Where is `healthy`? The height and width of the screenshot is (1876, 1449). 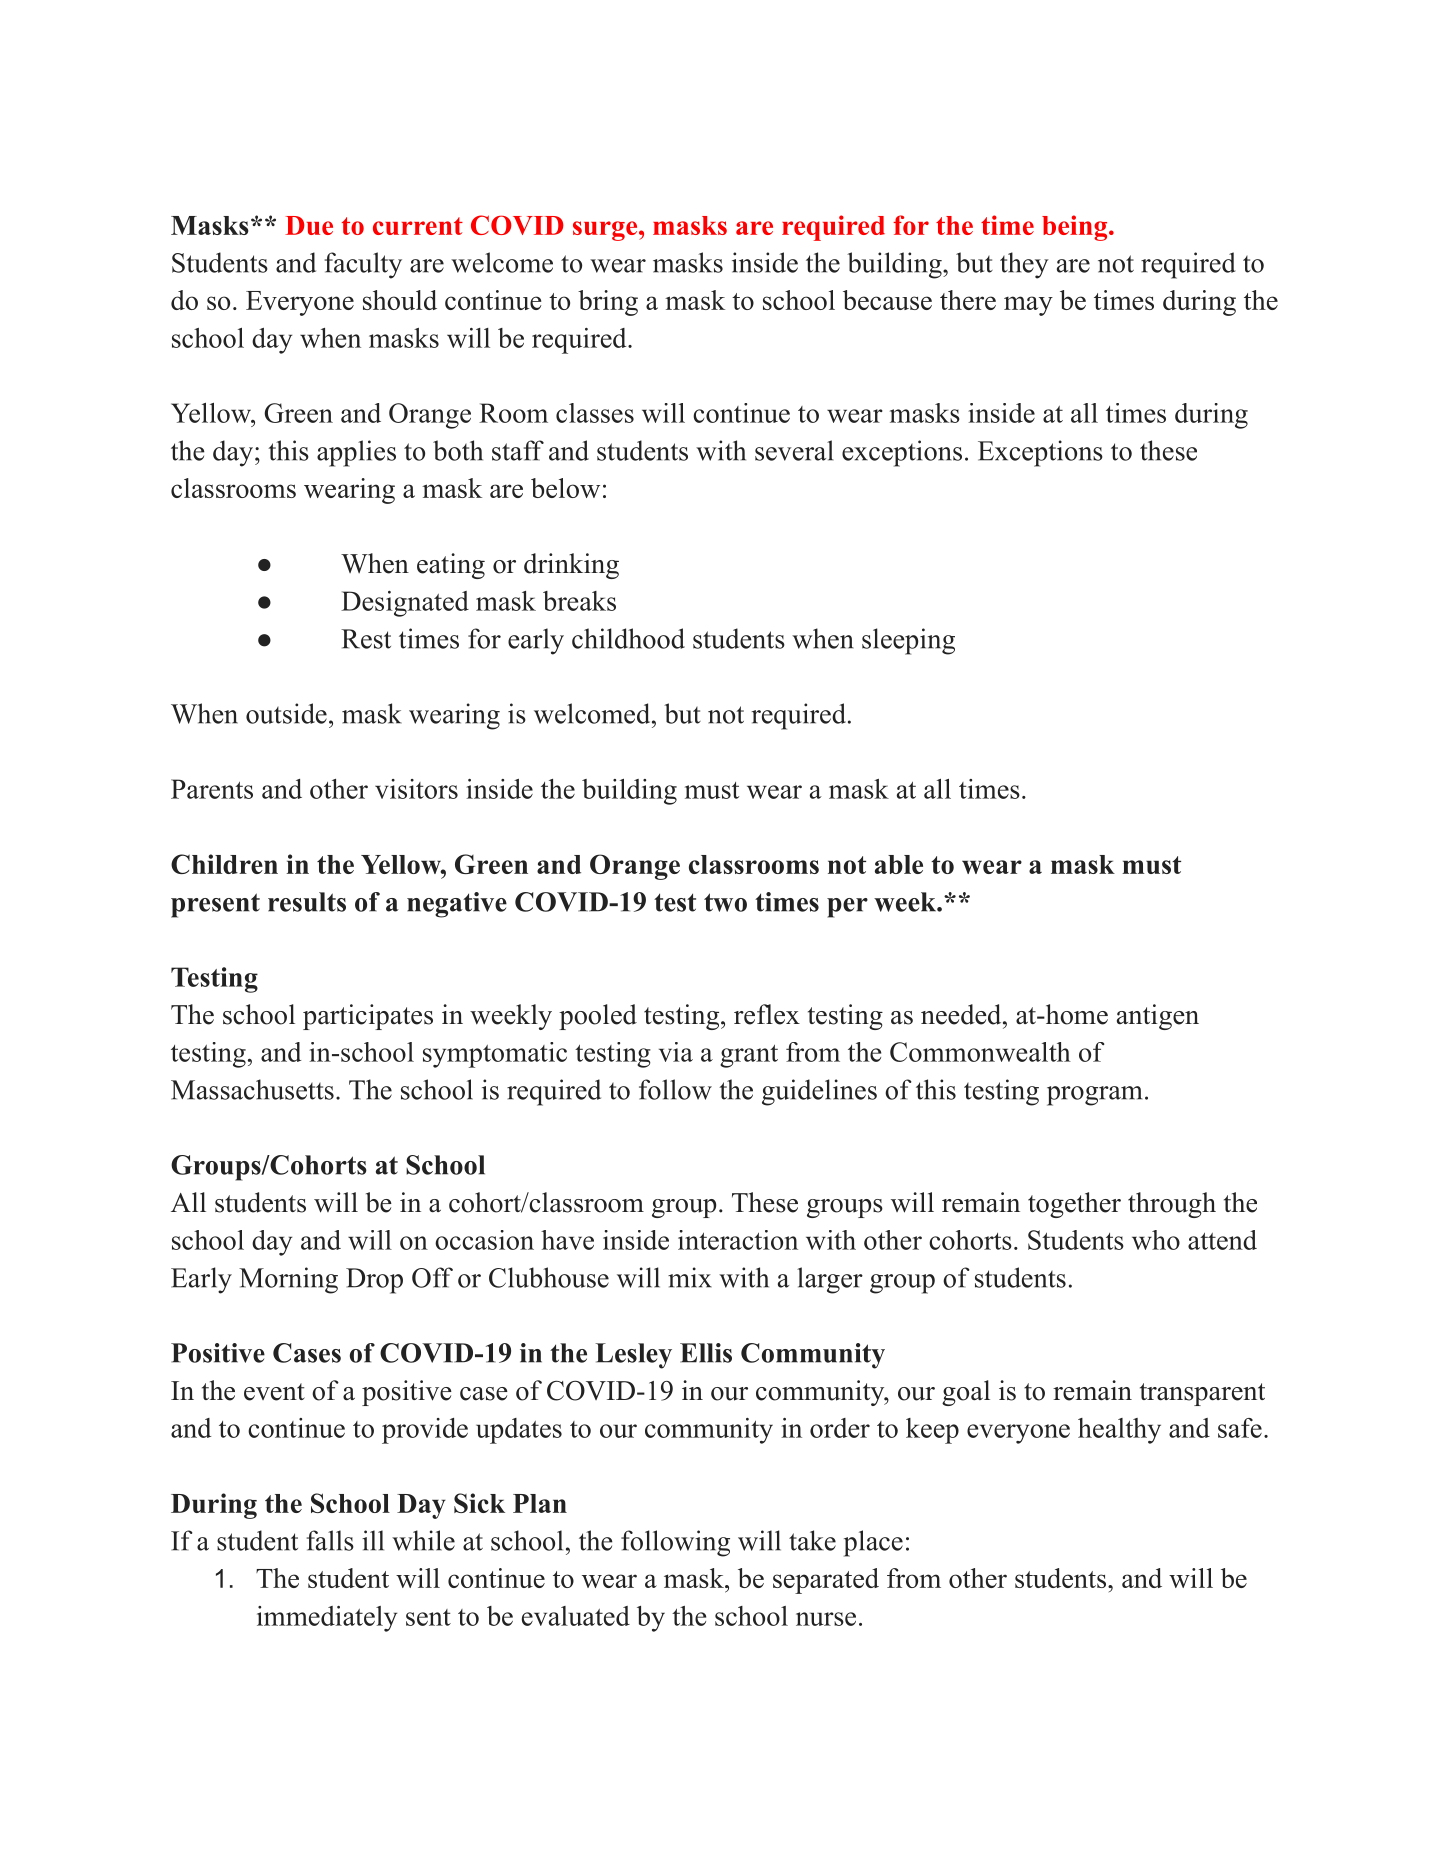 healthy is located at coordinates (1119, 1431).
